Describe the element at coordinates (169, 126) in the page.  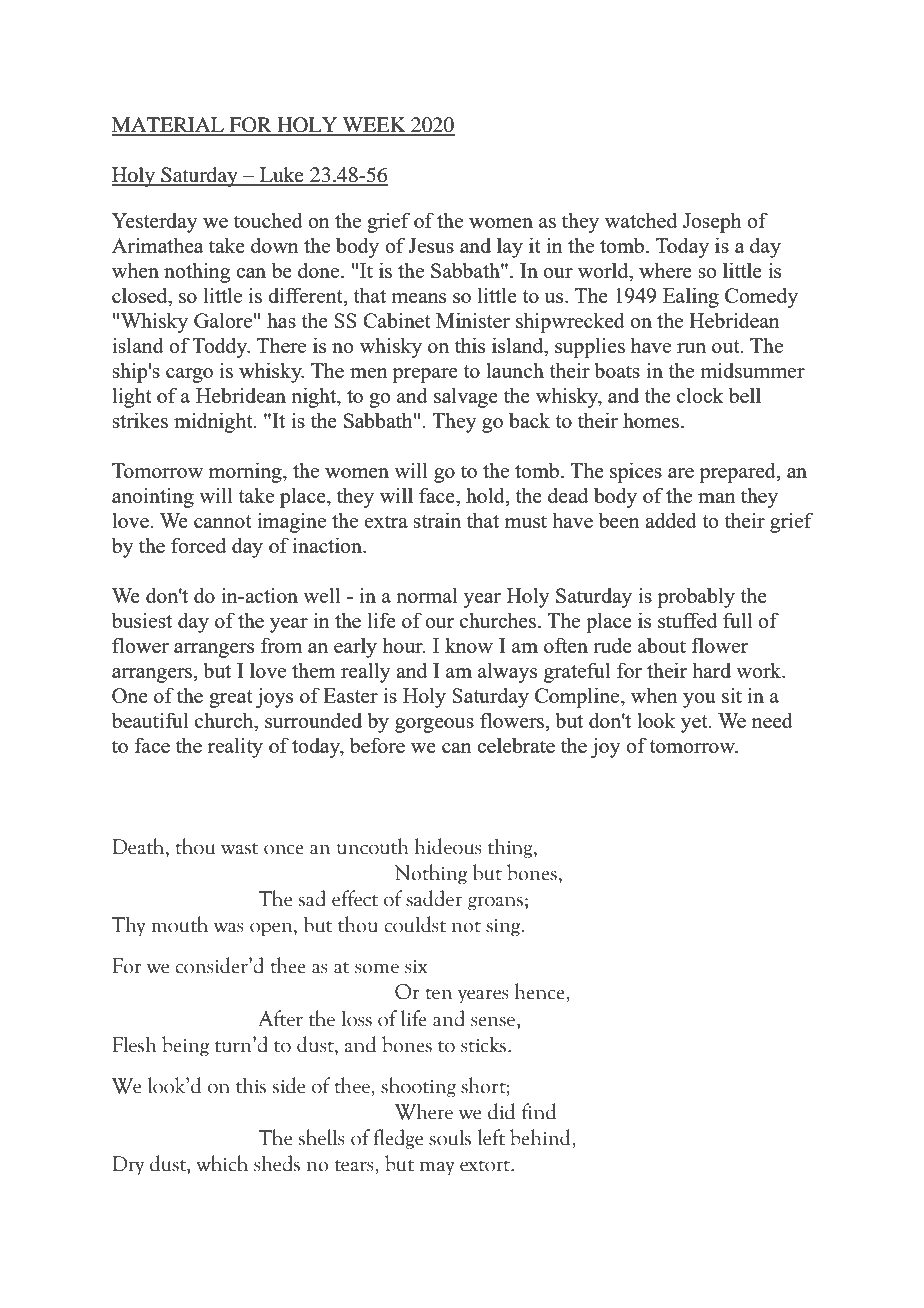
I see `MATERIAL` at that location.
